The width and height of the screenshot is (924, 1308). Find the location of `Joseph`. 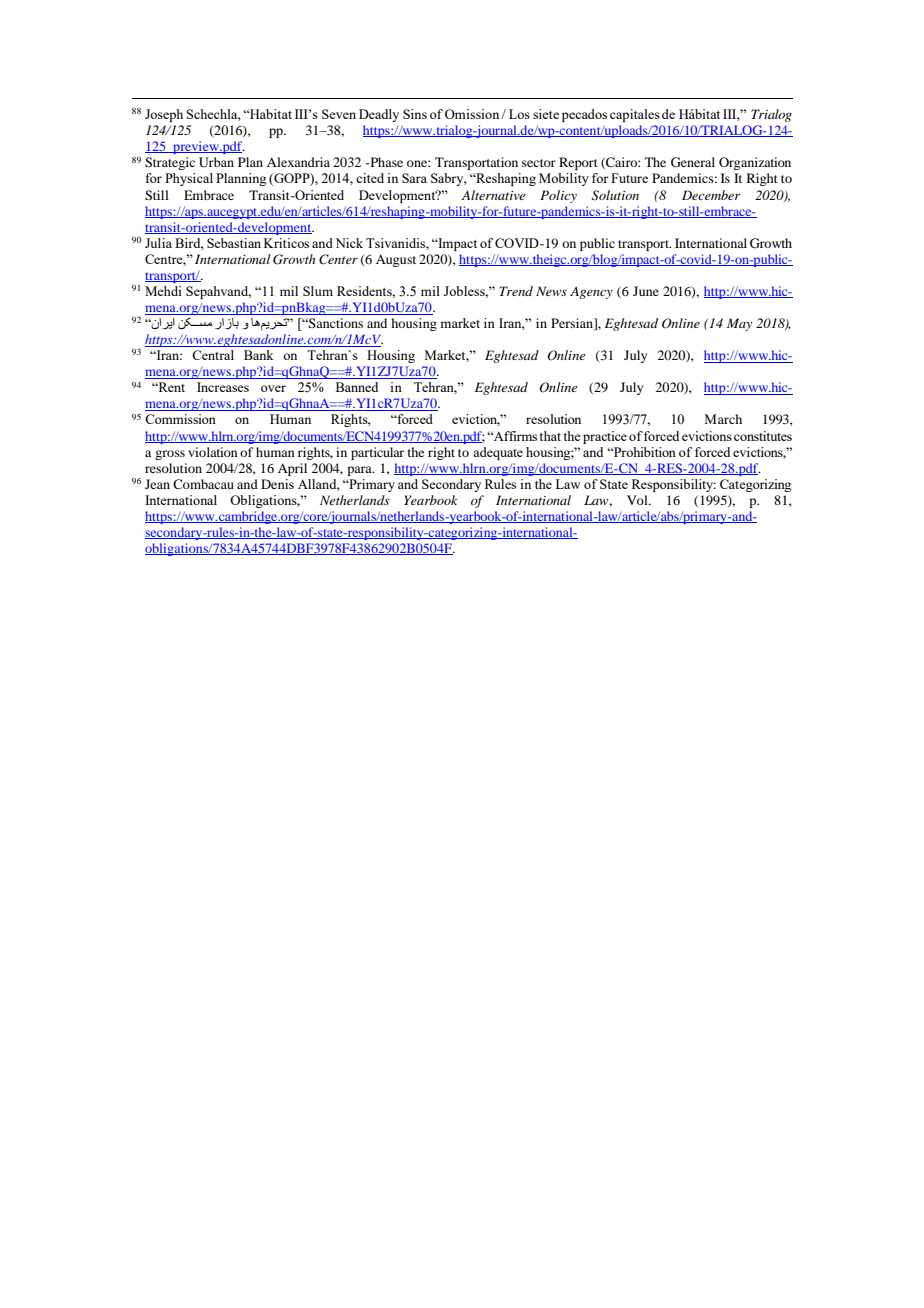

Joseph is located at coordinates (164, 115).
